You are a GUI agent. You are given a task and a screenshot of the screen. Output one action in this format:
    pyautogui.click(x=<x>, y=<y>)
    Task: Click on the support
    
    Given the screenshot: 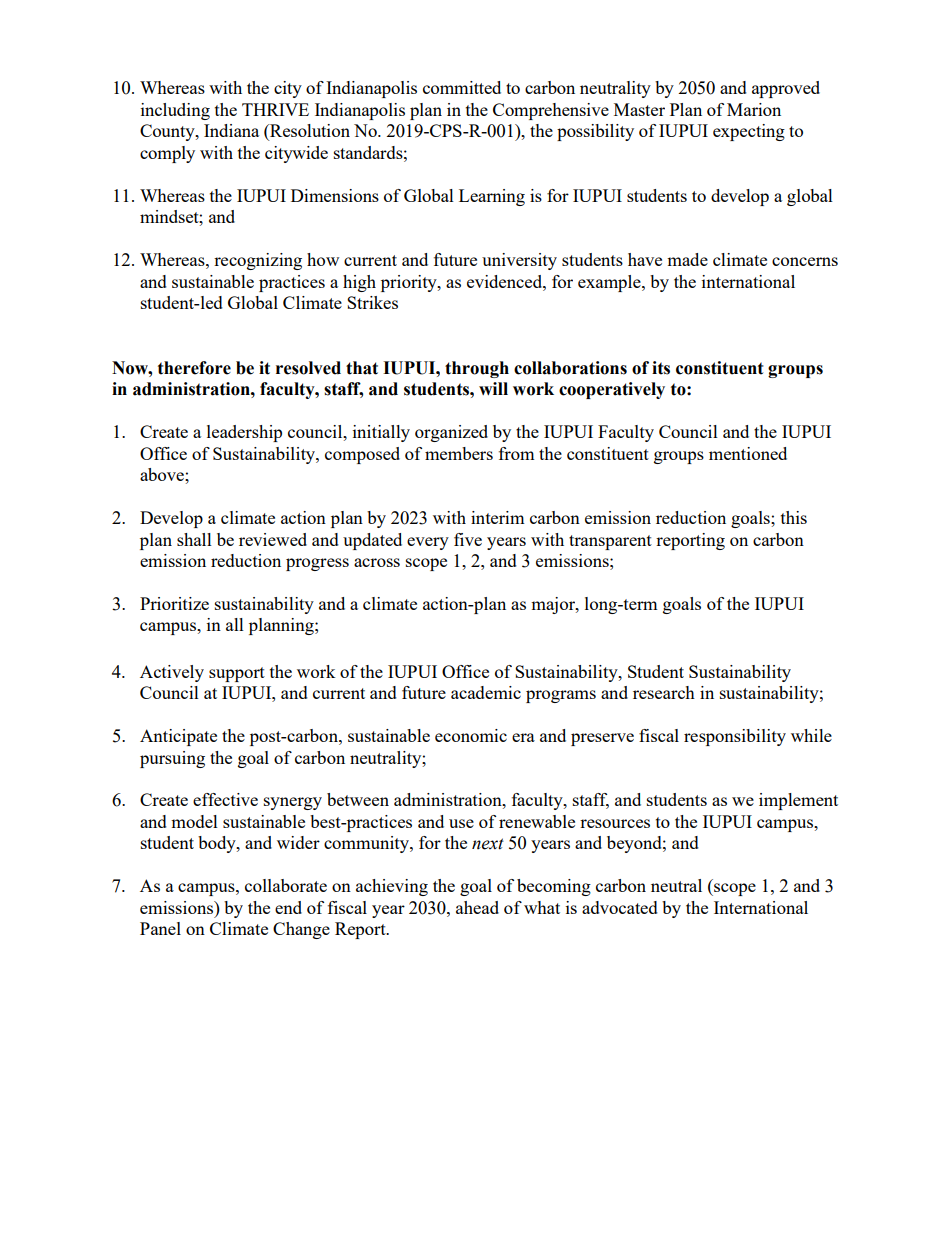 What is the action you would take?
    pyautogui.click(x=237, y=674)
